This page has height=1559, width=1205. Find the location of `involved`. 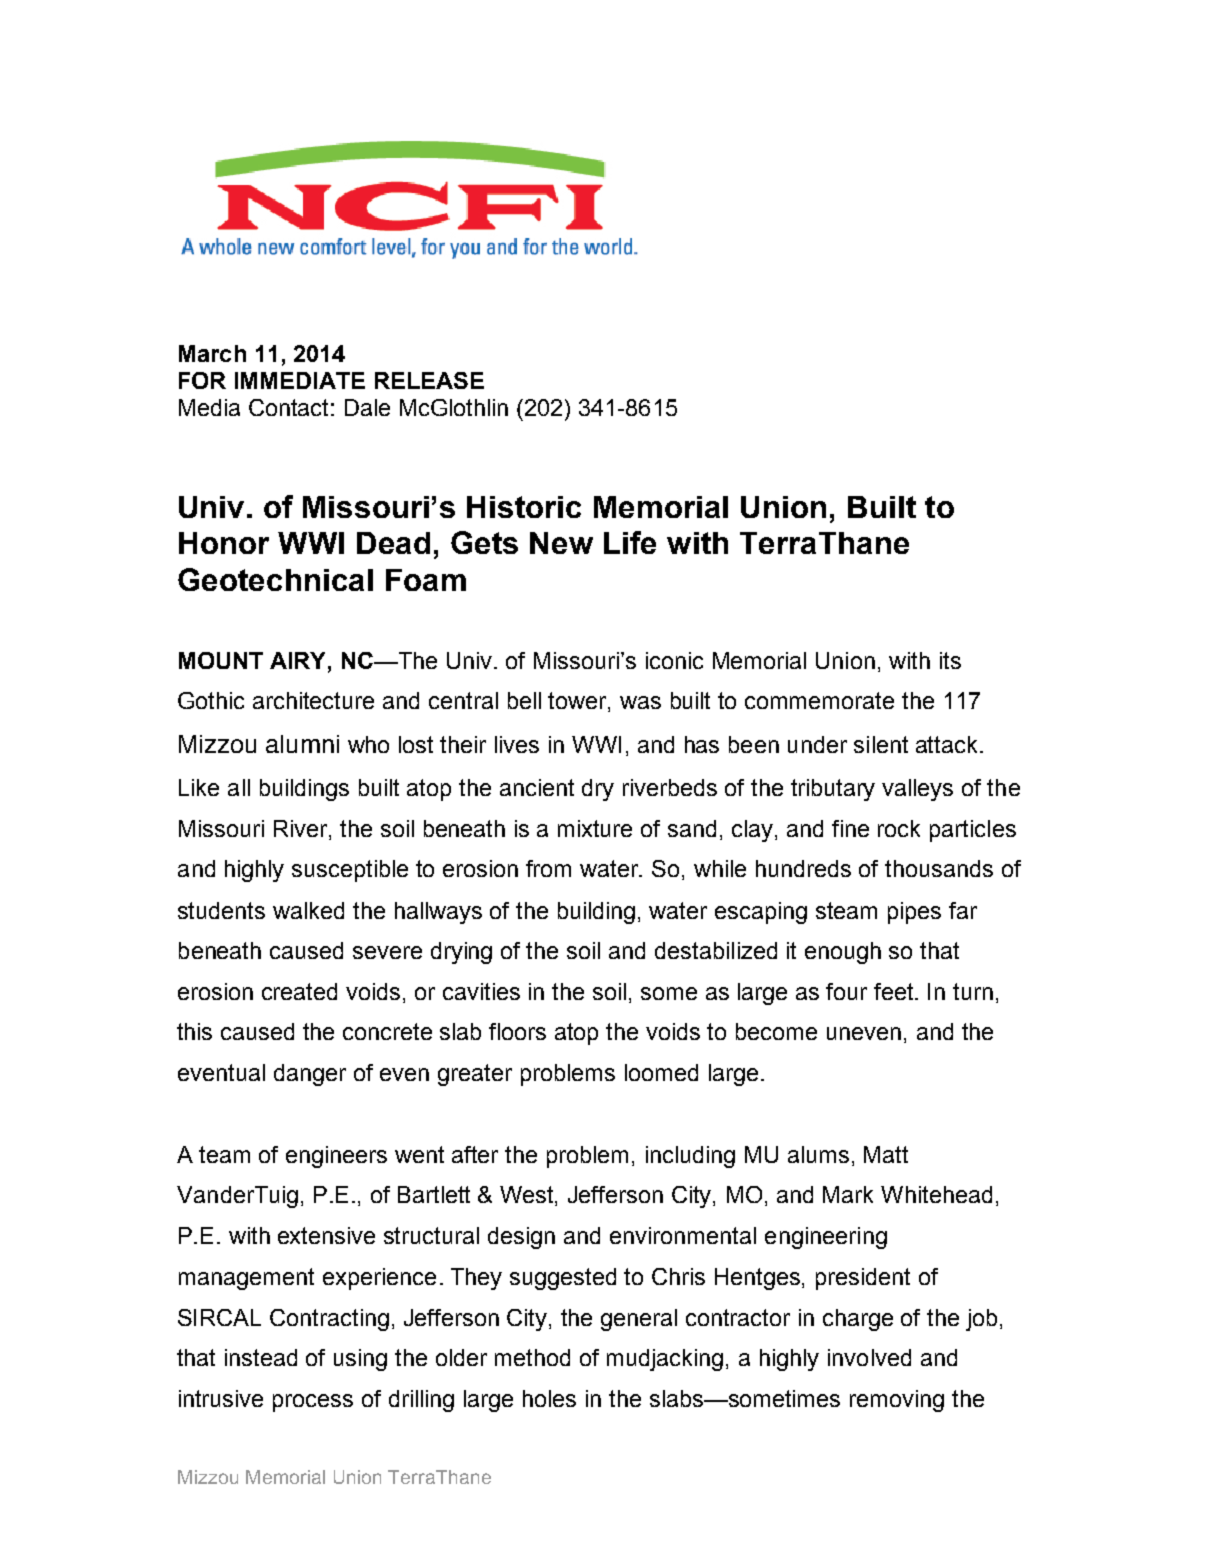

involved is located at coordinates (869, 1357).
